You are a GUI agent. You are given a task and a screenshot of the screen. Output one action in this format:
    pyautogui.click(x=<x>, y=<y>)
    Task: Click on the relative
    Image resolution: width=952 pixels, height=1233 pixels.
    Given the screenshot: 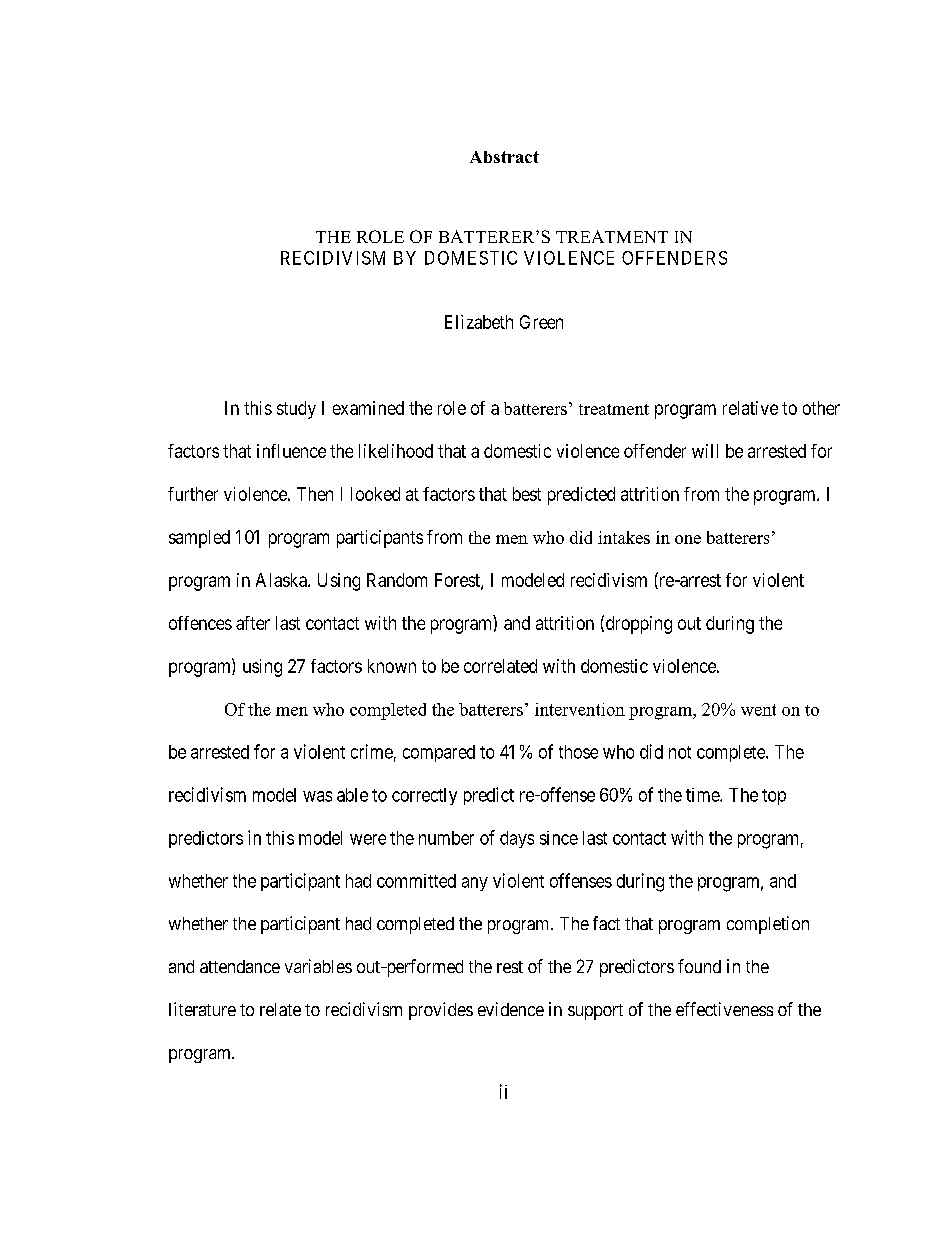 What is the action you would take?
    pyautogui.click(x=750, y=408)
